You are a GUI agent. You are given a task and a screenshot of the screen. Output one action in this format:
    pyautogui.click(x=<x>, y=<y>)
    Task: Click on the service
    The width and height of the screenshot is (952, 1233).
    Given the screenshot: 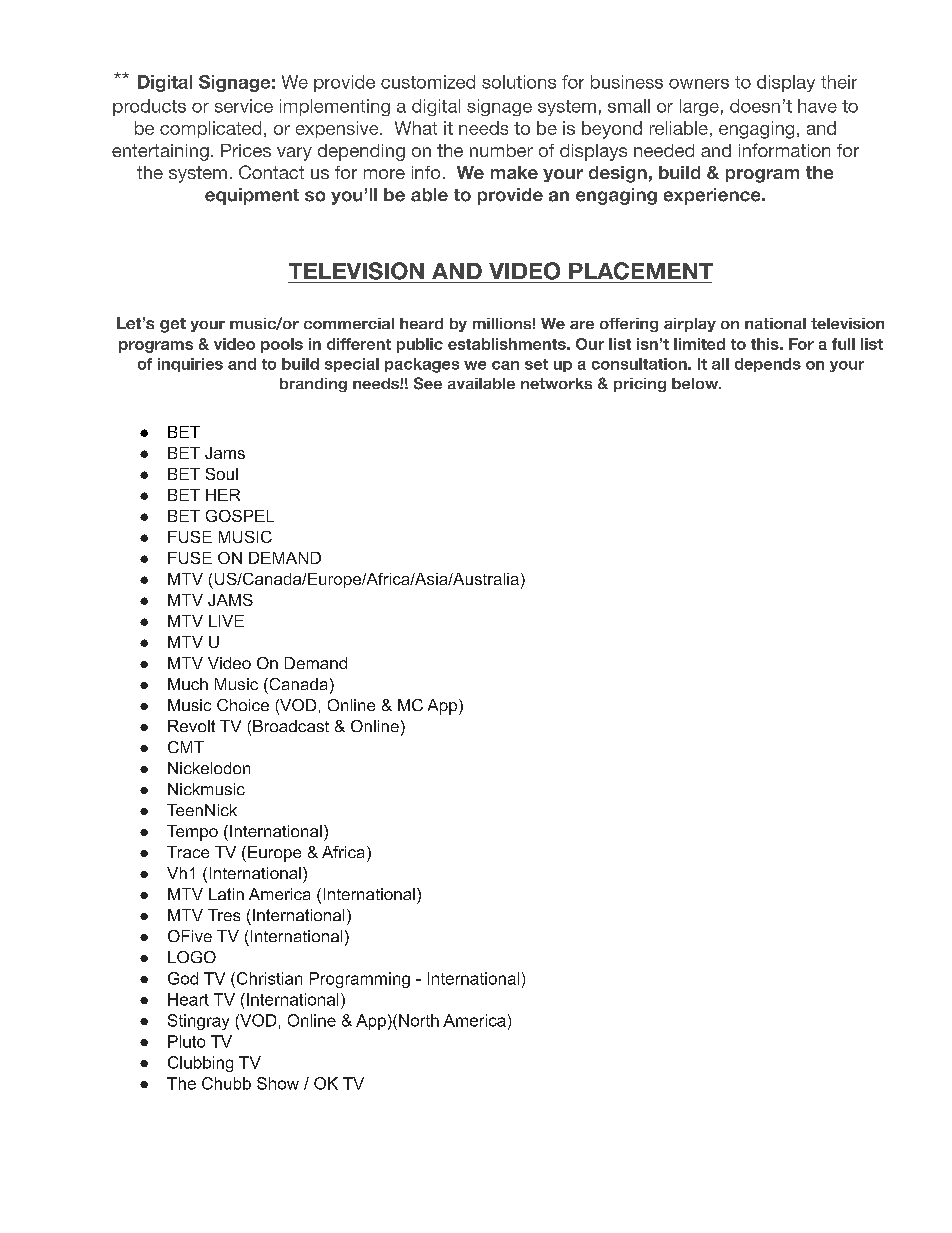 What is the action you would take?
    pyautogui.click(x=244, y=106)
